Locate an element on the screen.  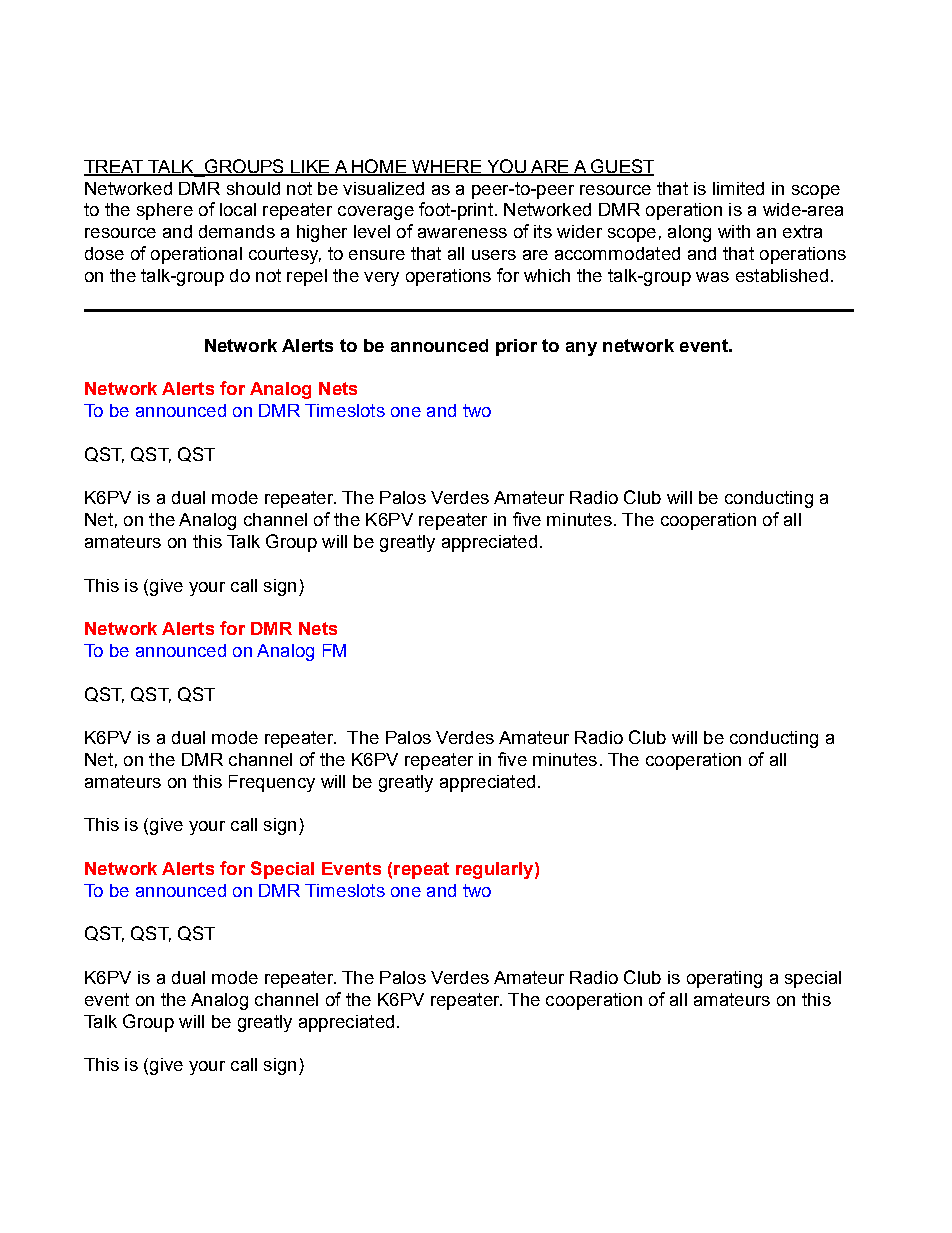
repel is located at coordinates (307, 277).
